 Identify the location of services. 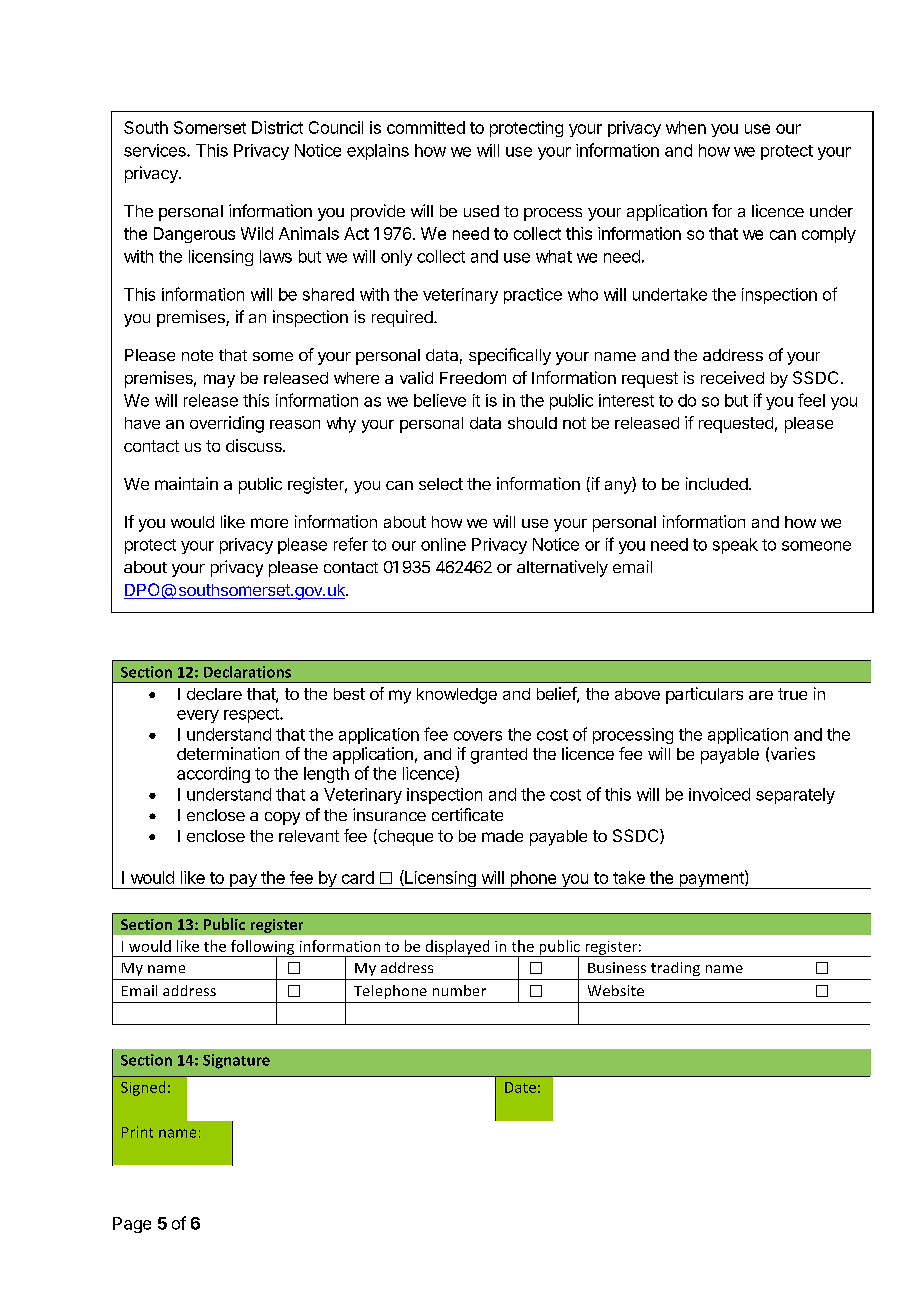
(156, 150).
